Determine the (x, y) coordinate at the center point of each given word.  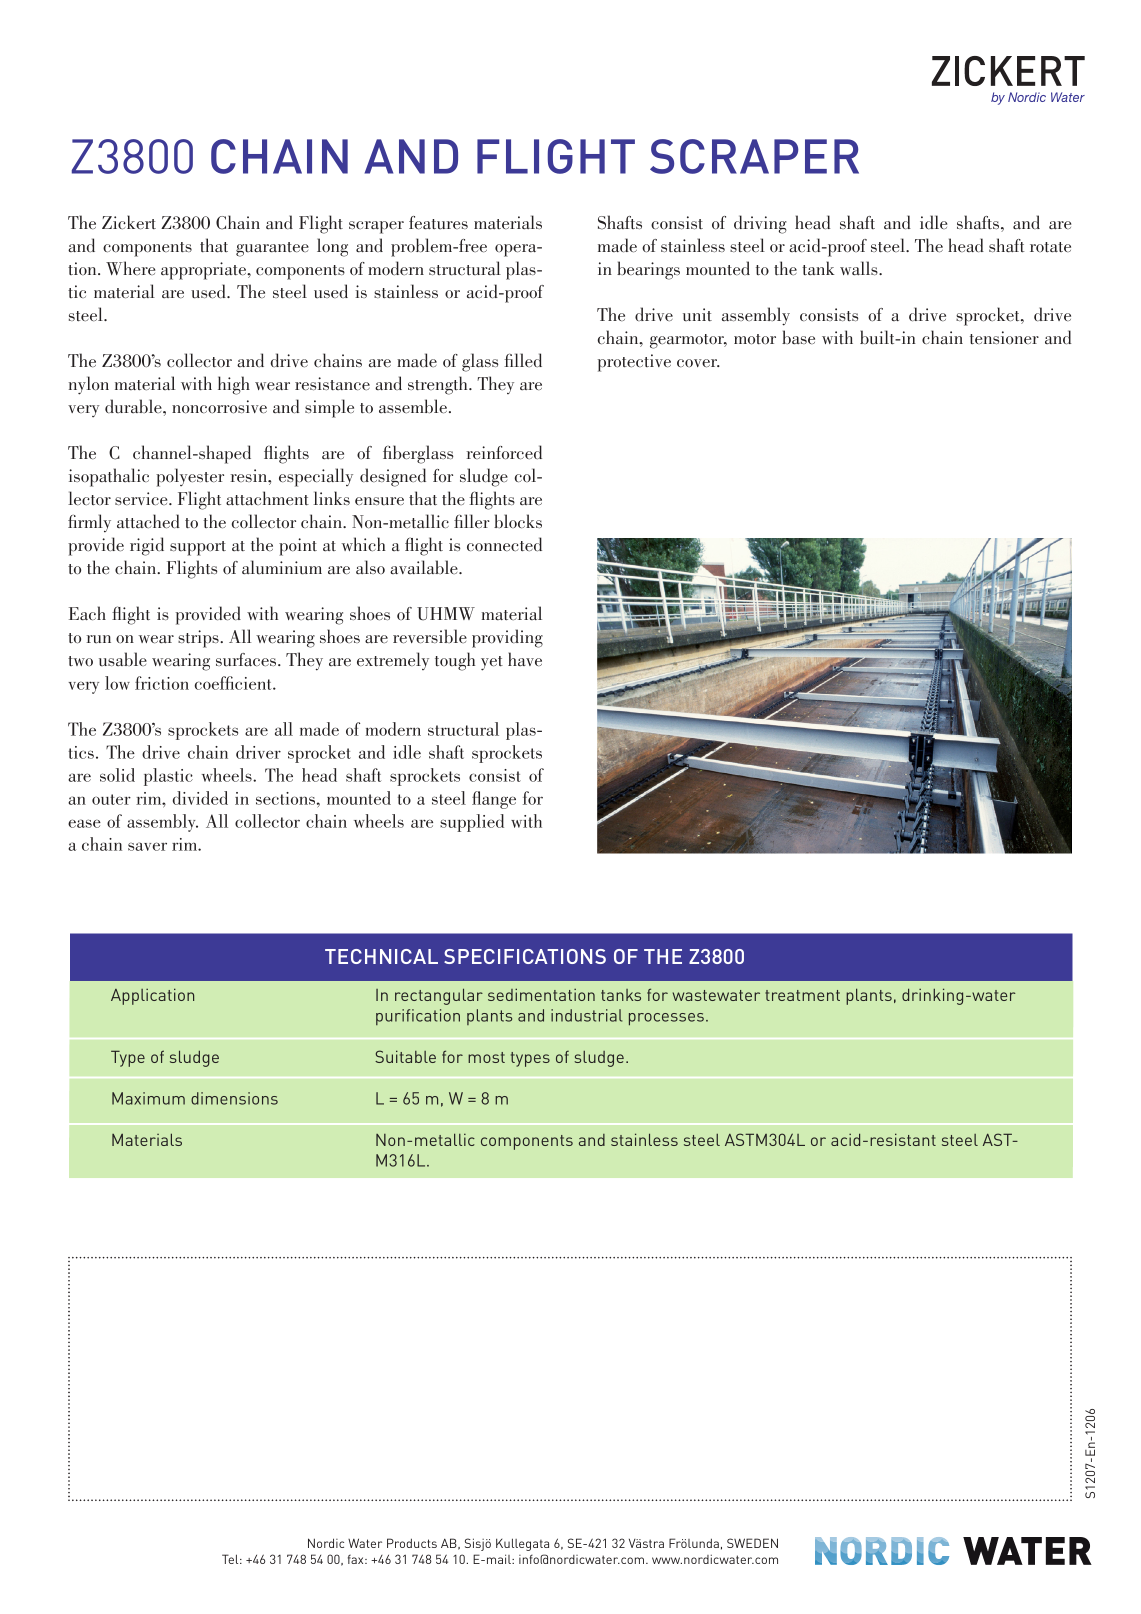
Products (412, 1543)
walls (860, 268)
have (525, 659)
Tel (231, 1559)
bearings (648, 270)
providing (507, 638)
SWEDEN (752, 1543)
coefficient (234, 683)
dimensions (234, 1098)
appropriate (204, 271)
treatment (802, 995)
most (486, 1057)
